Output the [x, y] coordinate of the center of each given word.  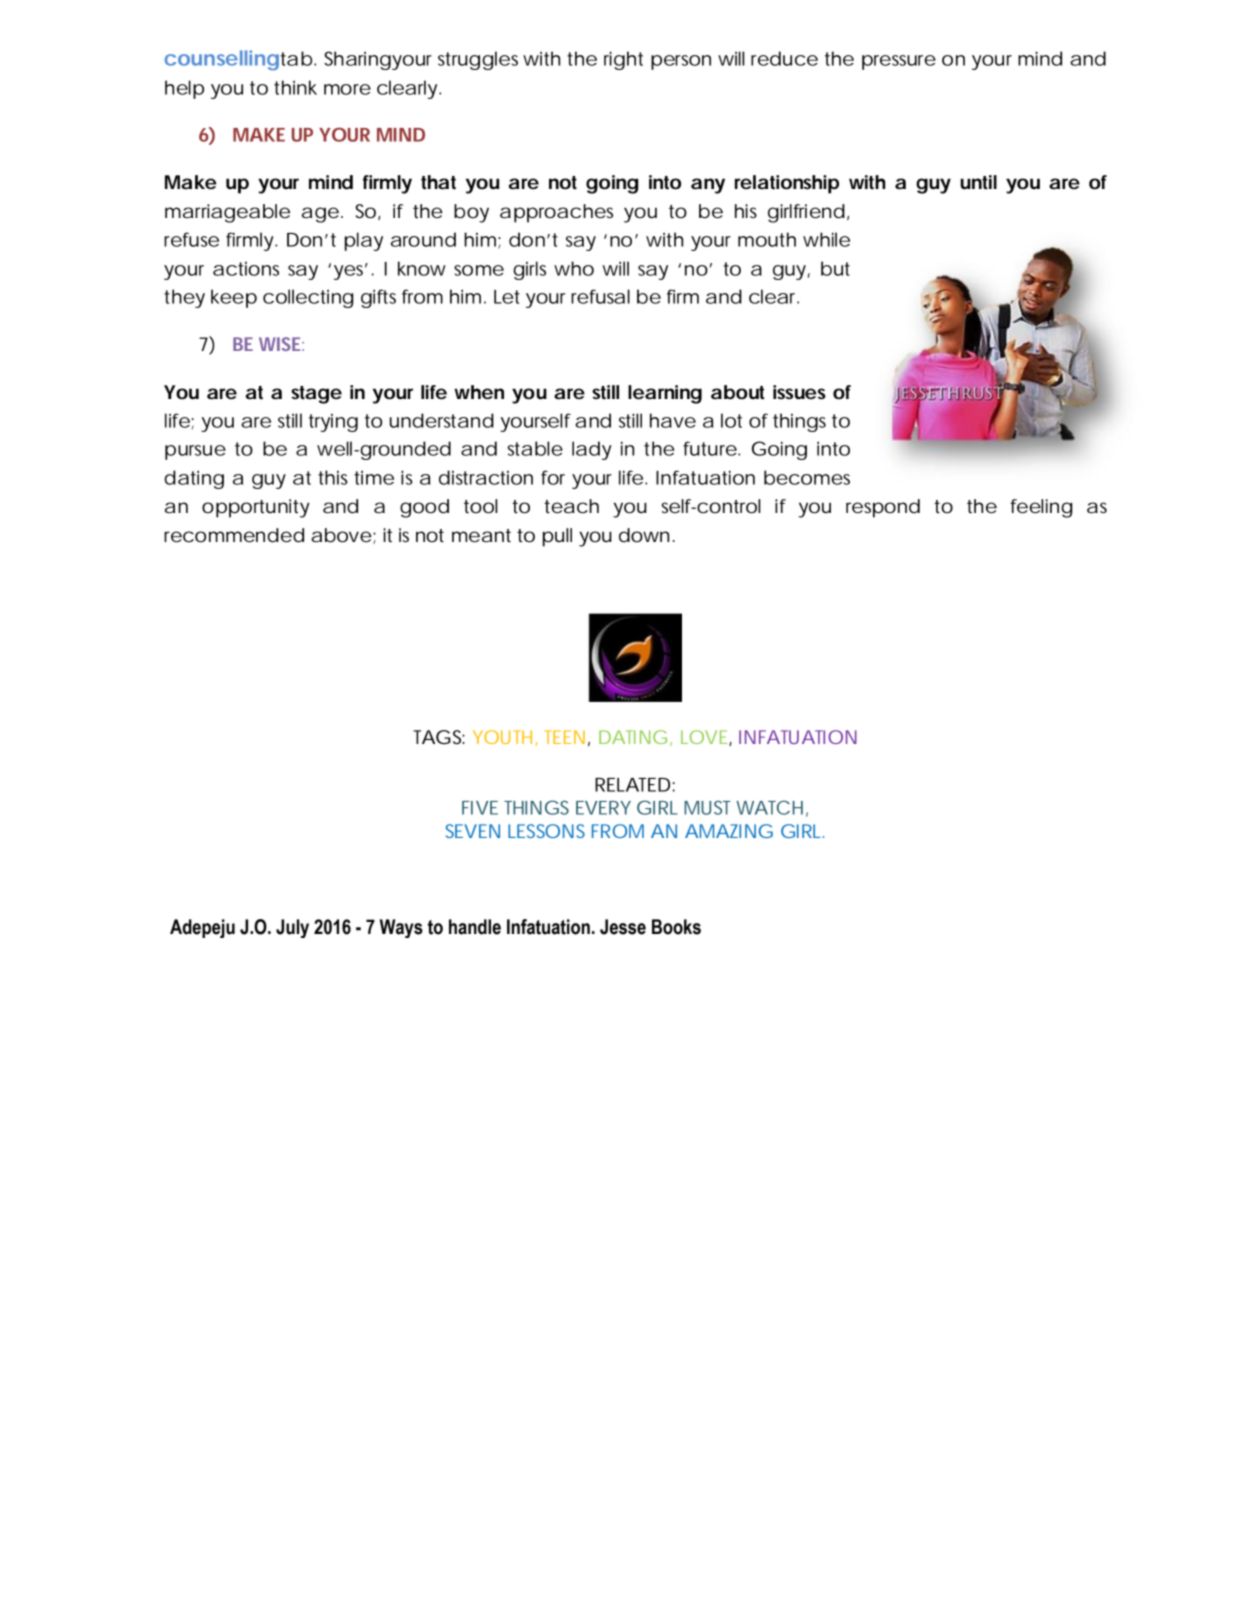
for [553, 477]
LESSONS [546, 831]
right [623, 60]
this [333, 477]
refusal [600, 296]
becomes [807, 477]
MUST [707, 807]
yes [348, 272]
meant [481, 536]
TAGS [437, 737]
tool [480, 506]
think [295, 87]
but [835, 268]
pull [557, 537]
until [978, 182]
